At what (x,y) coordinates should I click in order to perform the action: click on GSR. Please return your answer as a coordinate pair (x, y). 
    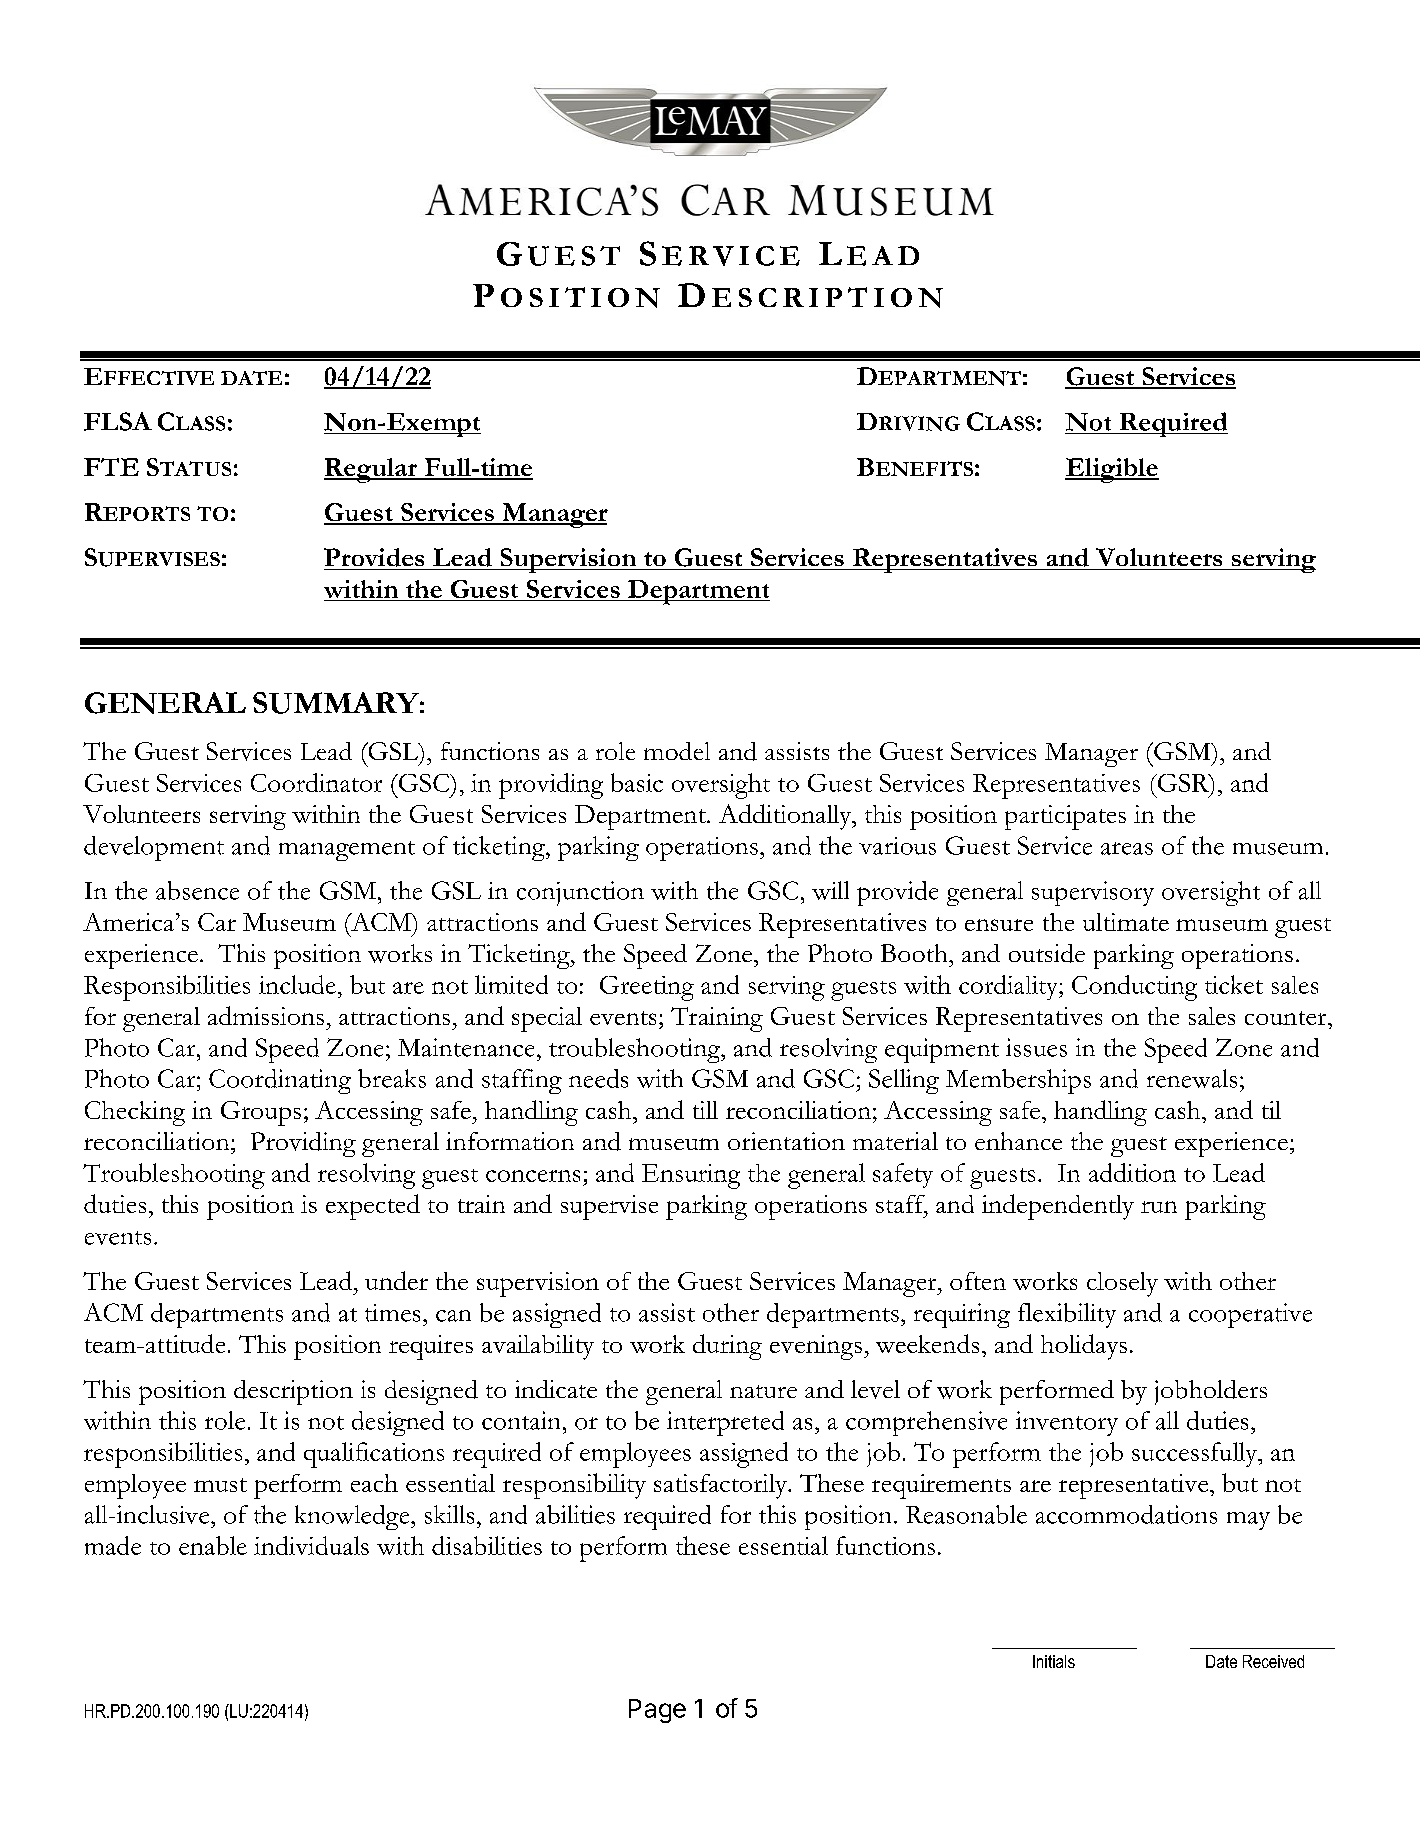
    Looking at the image, I should click on (1183, 783).
